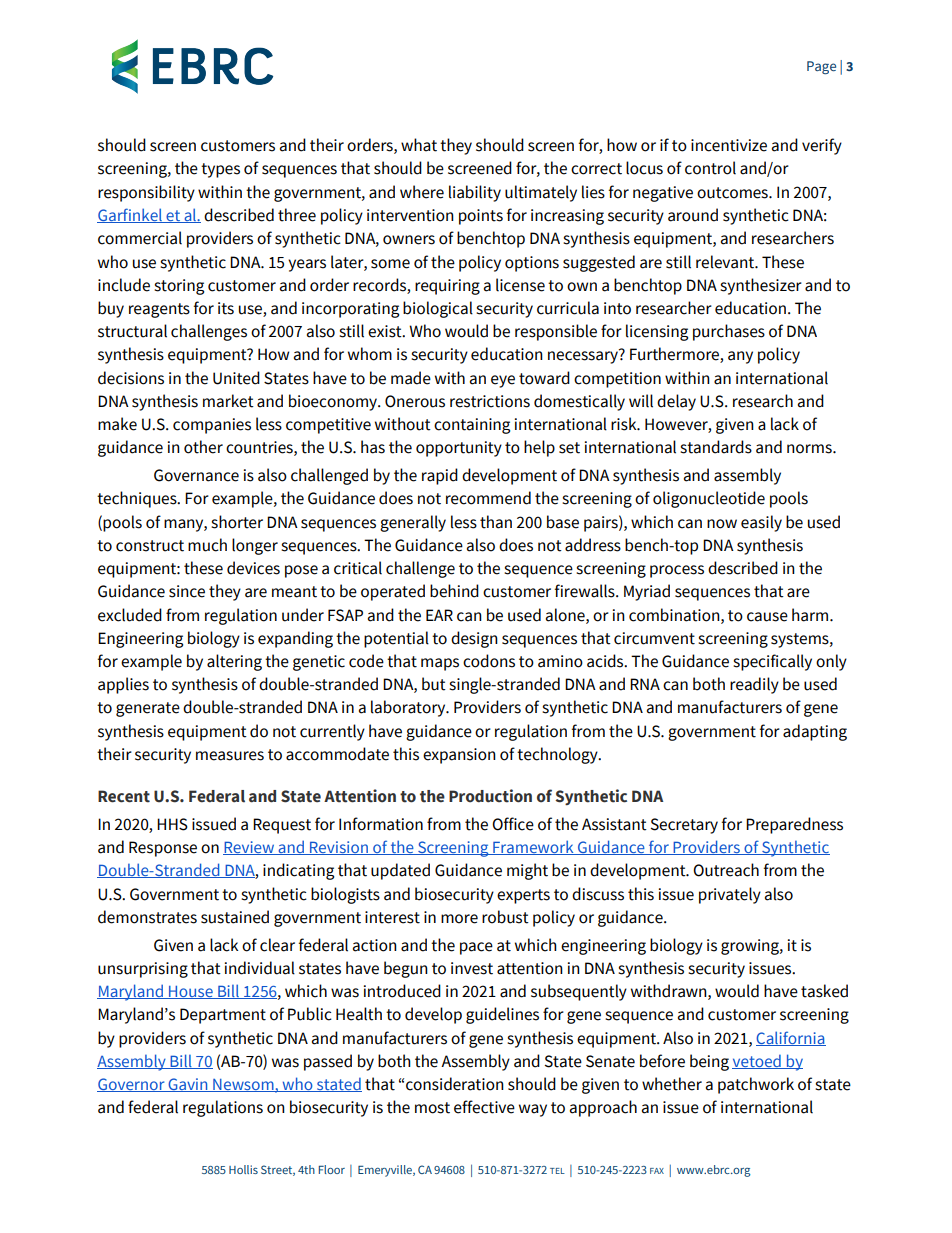  What do you see at coordinates (474, 639) in the screenshot?
I see `design` at bounding box center [474, 639].
